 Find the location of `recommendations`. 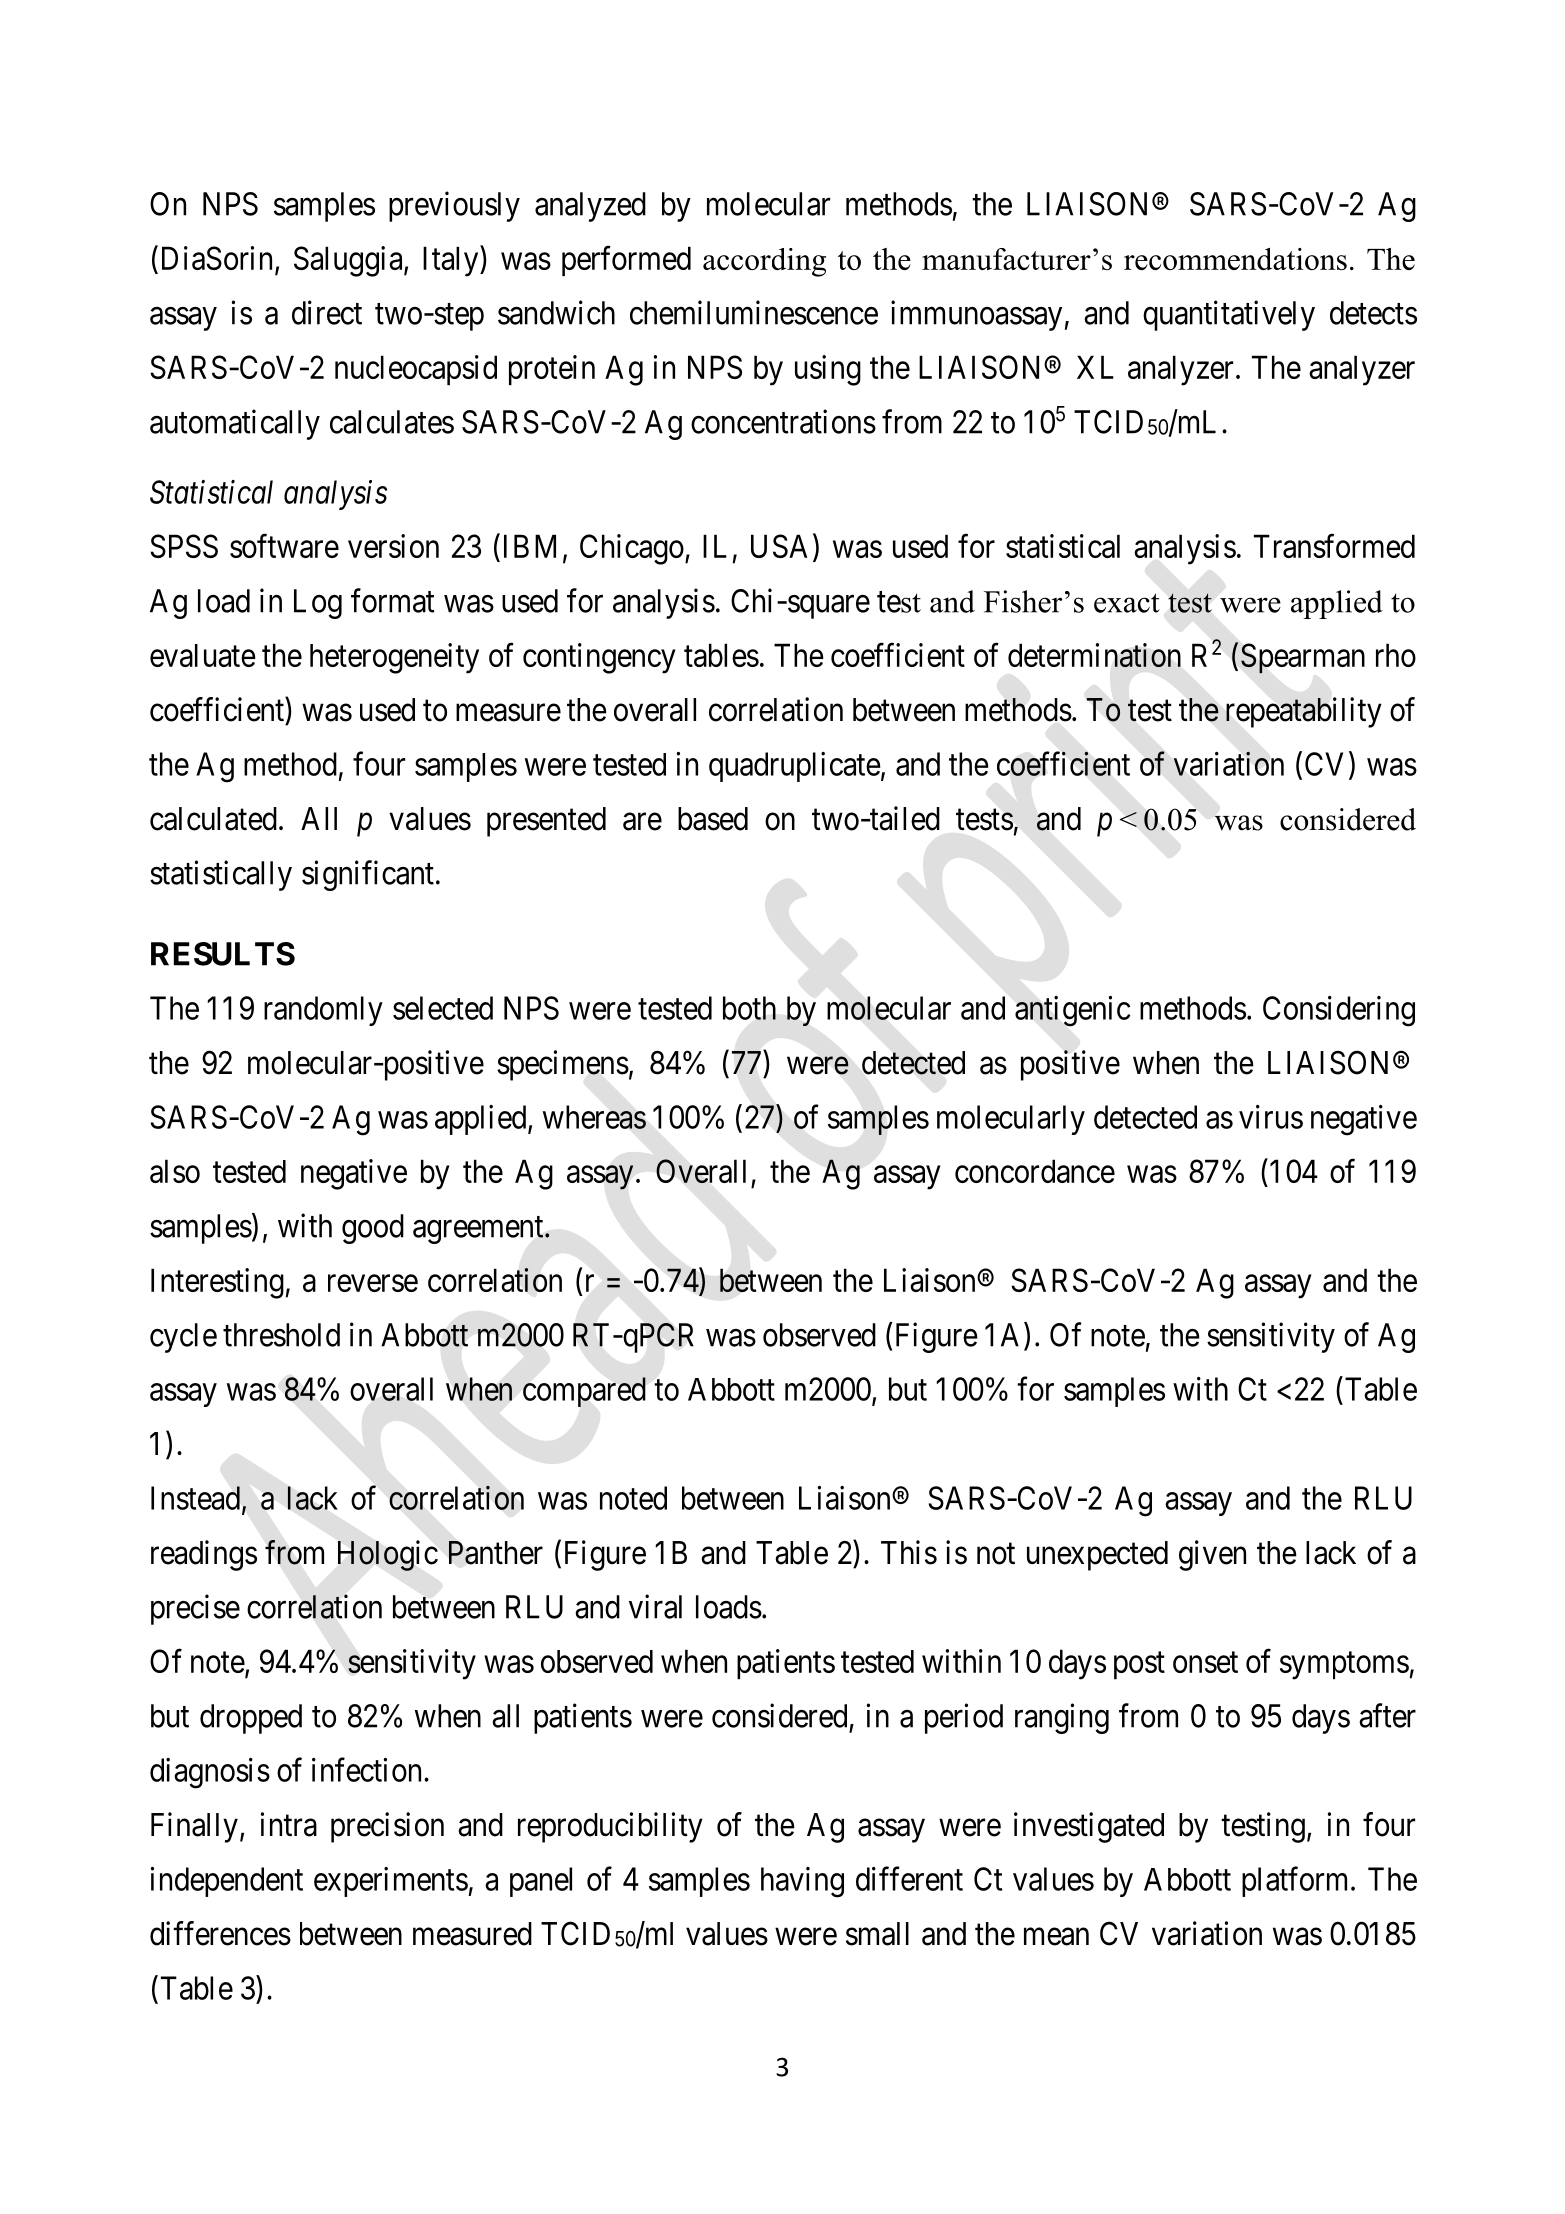

recommendations is located at coordinates (1235, 259).
